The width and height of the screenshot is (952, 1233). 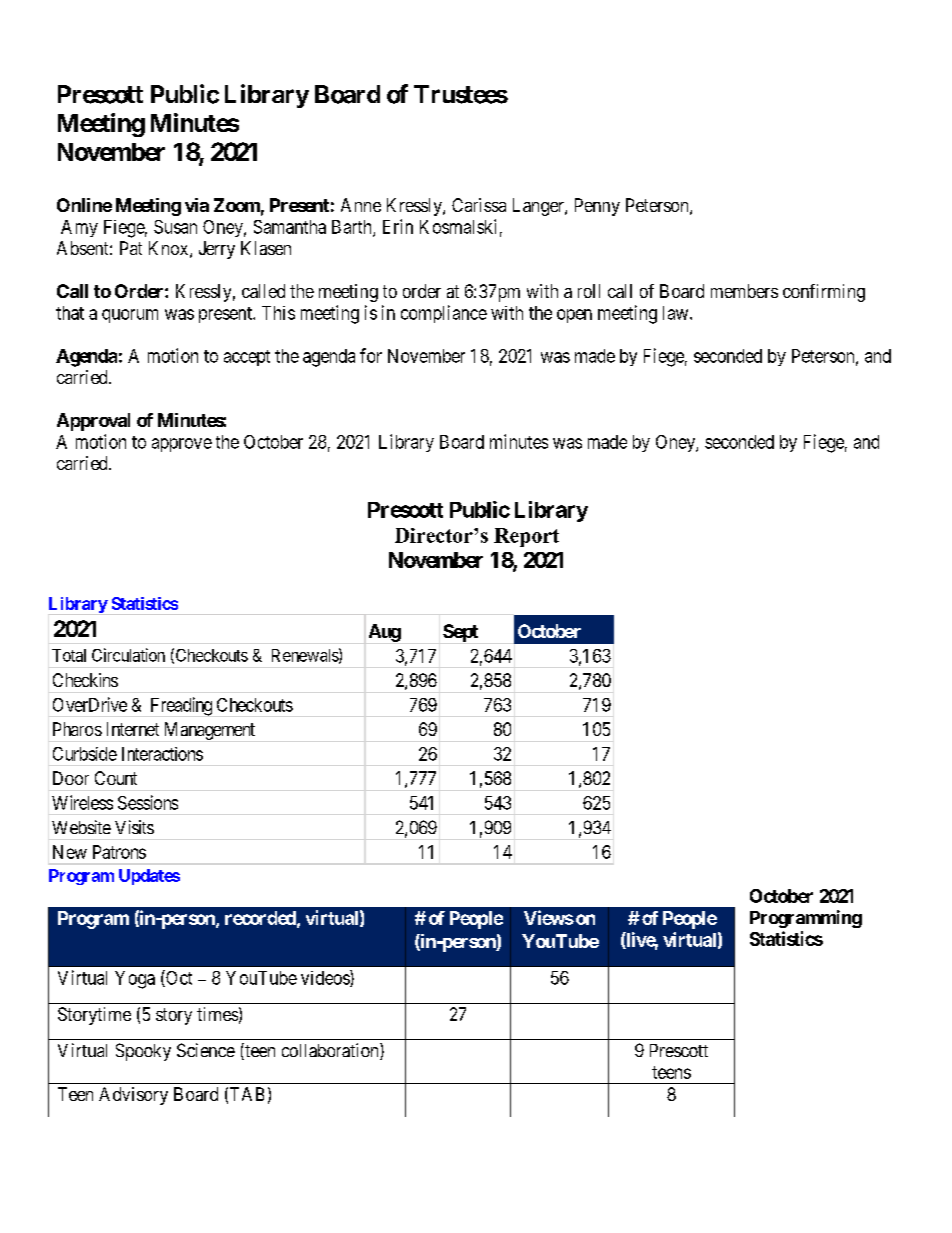 What do you see at coordinates (744, 291) in the screenshot?
I see `members` at bounding box center [744, 291].
